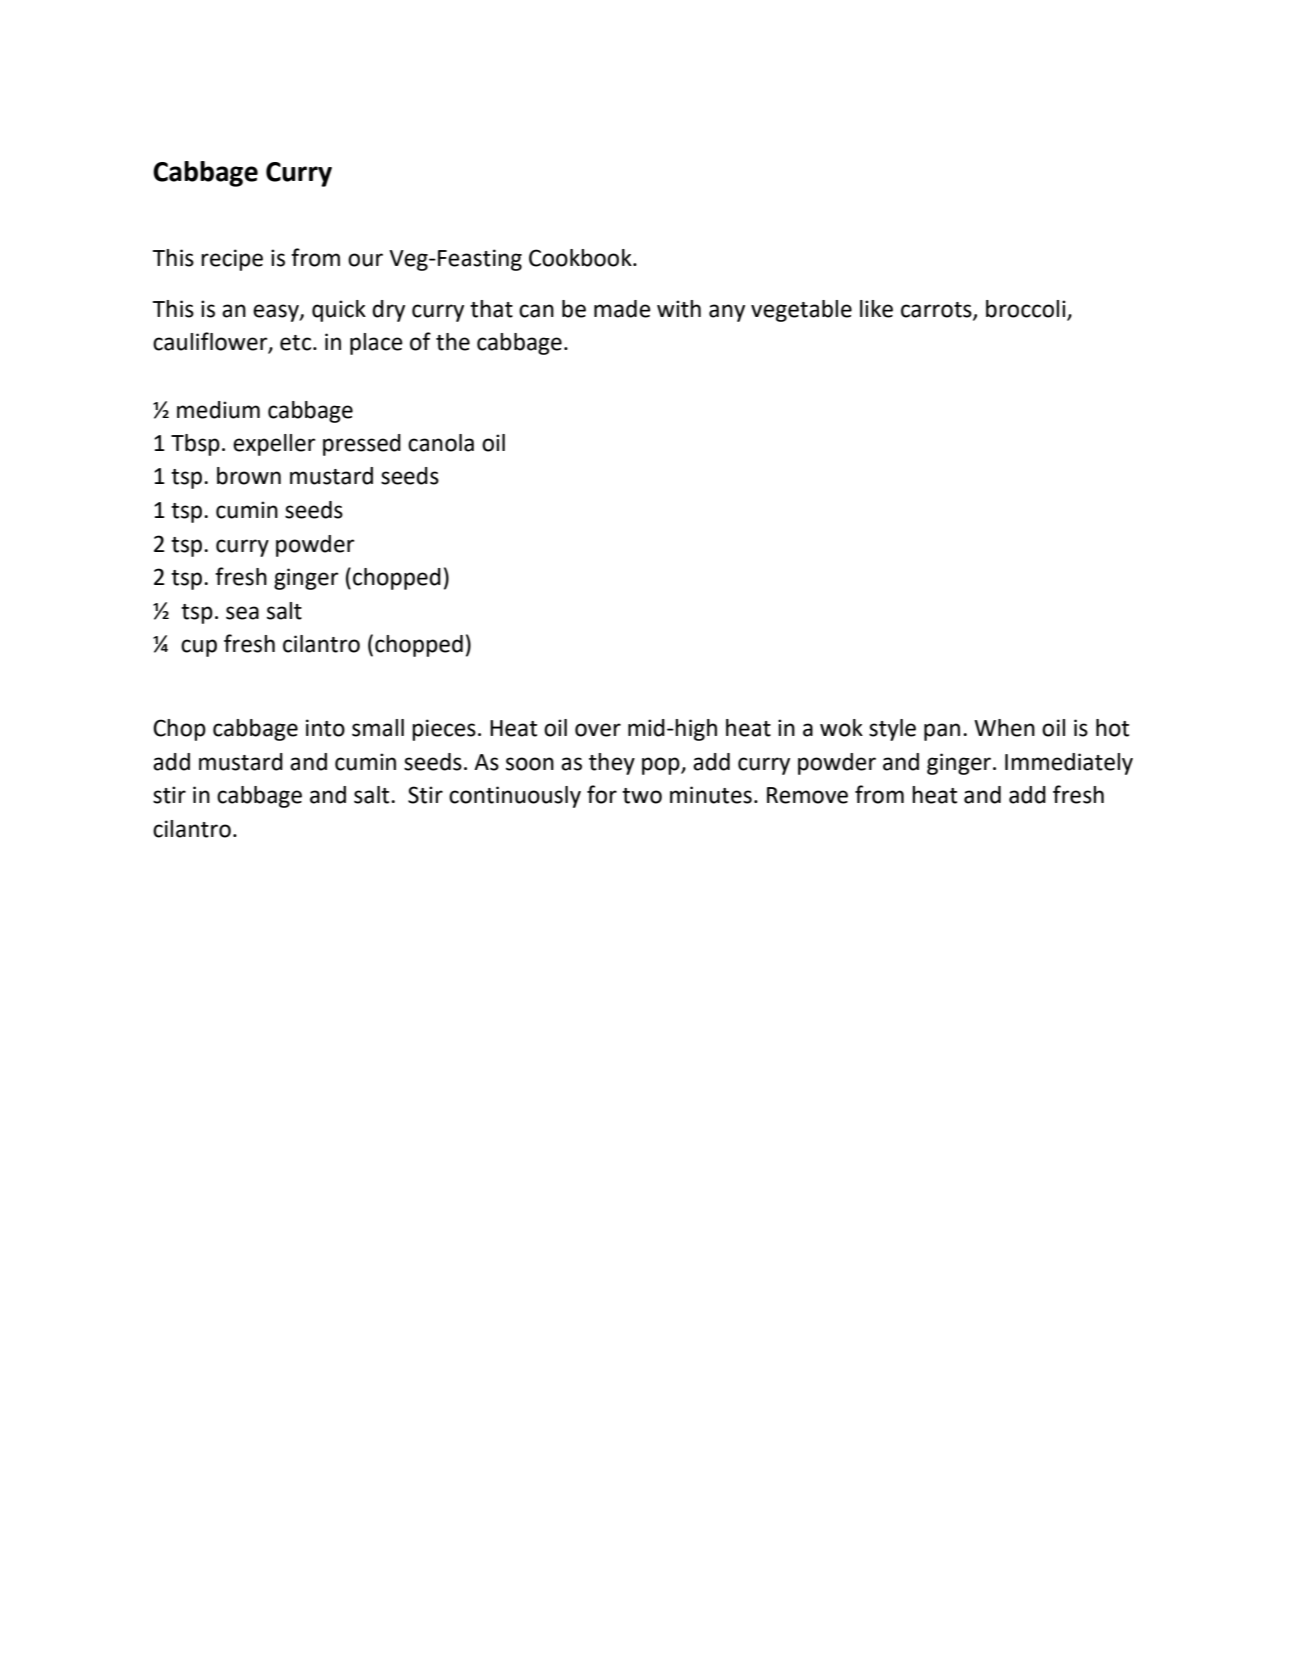 The image size is (1298, 1679). I want to click on into, so click(325, 728).
